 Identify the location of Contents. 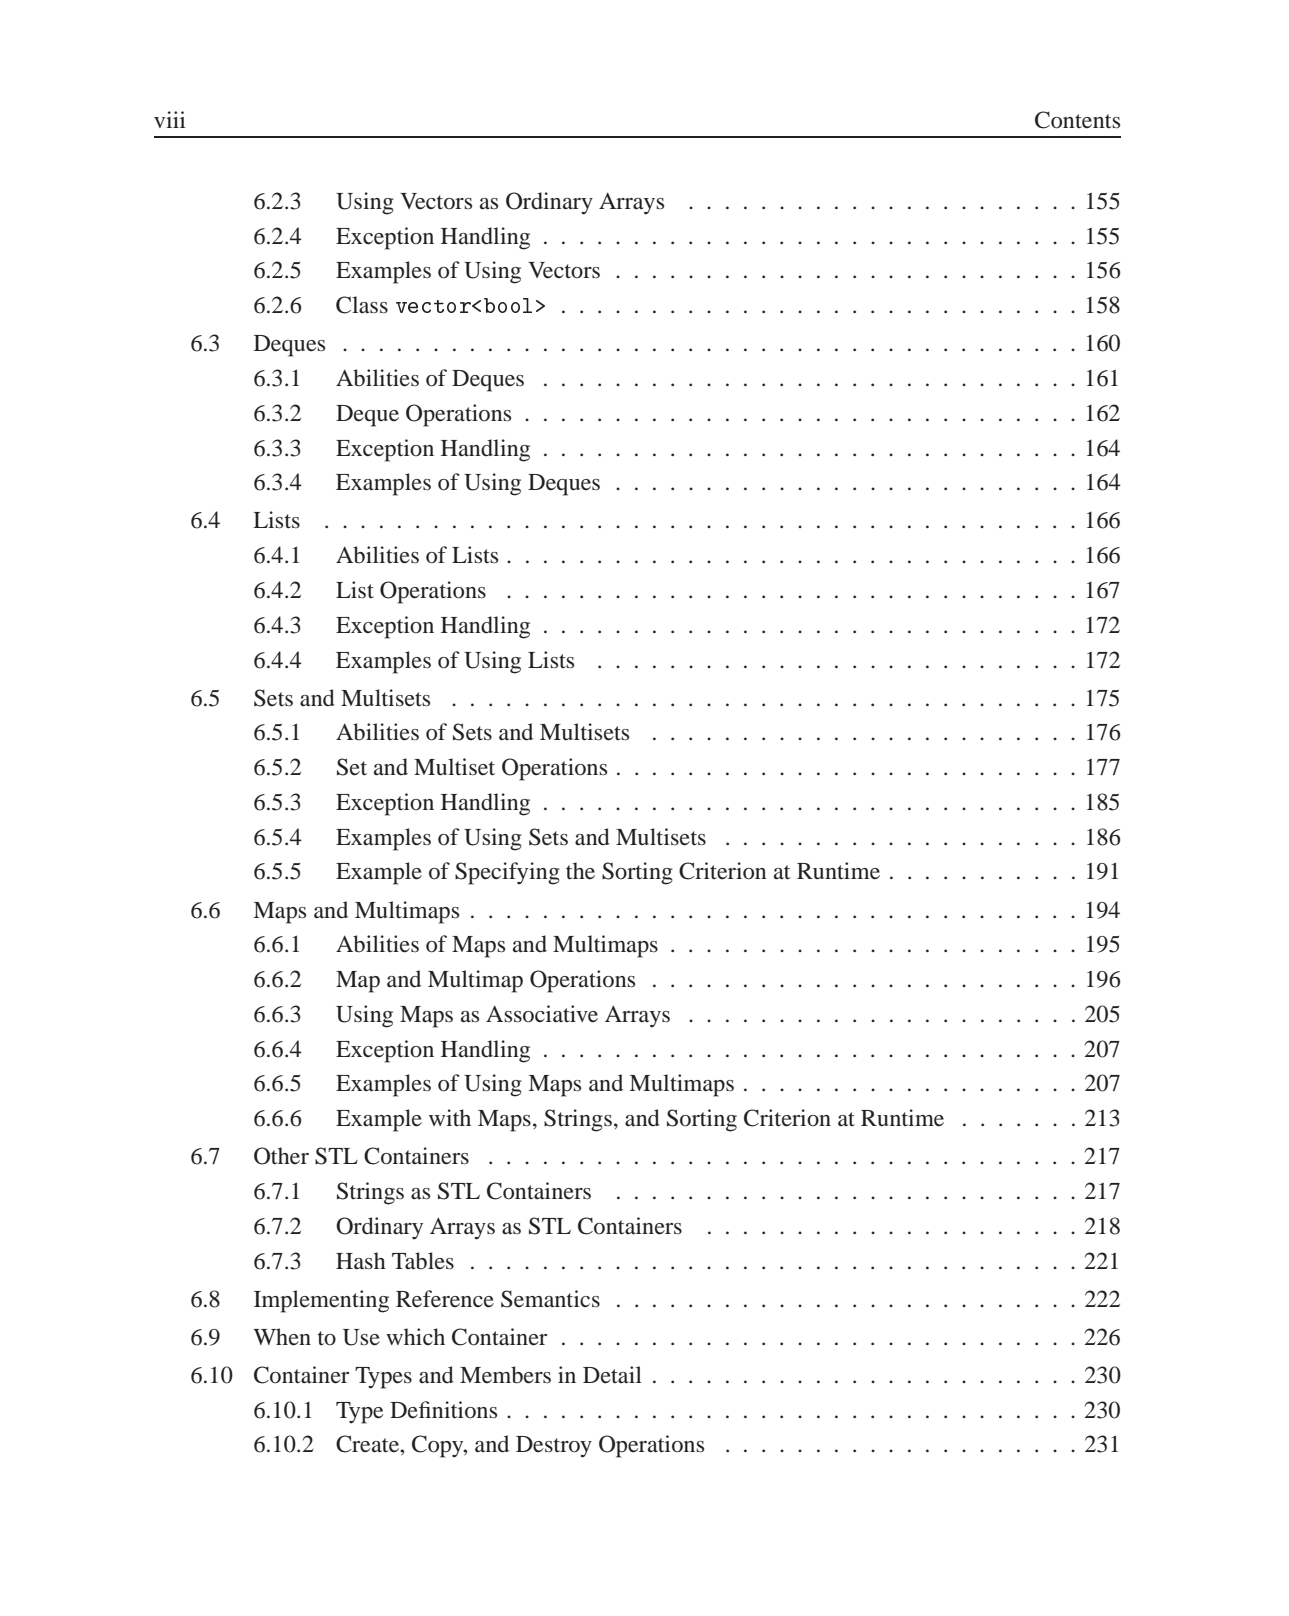
(1077, 120).
